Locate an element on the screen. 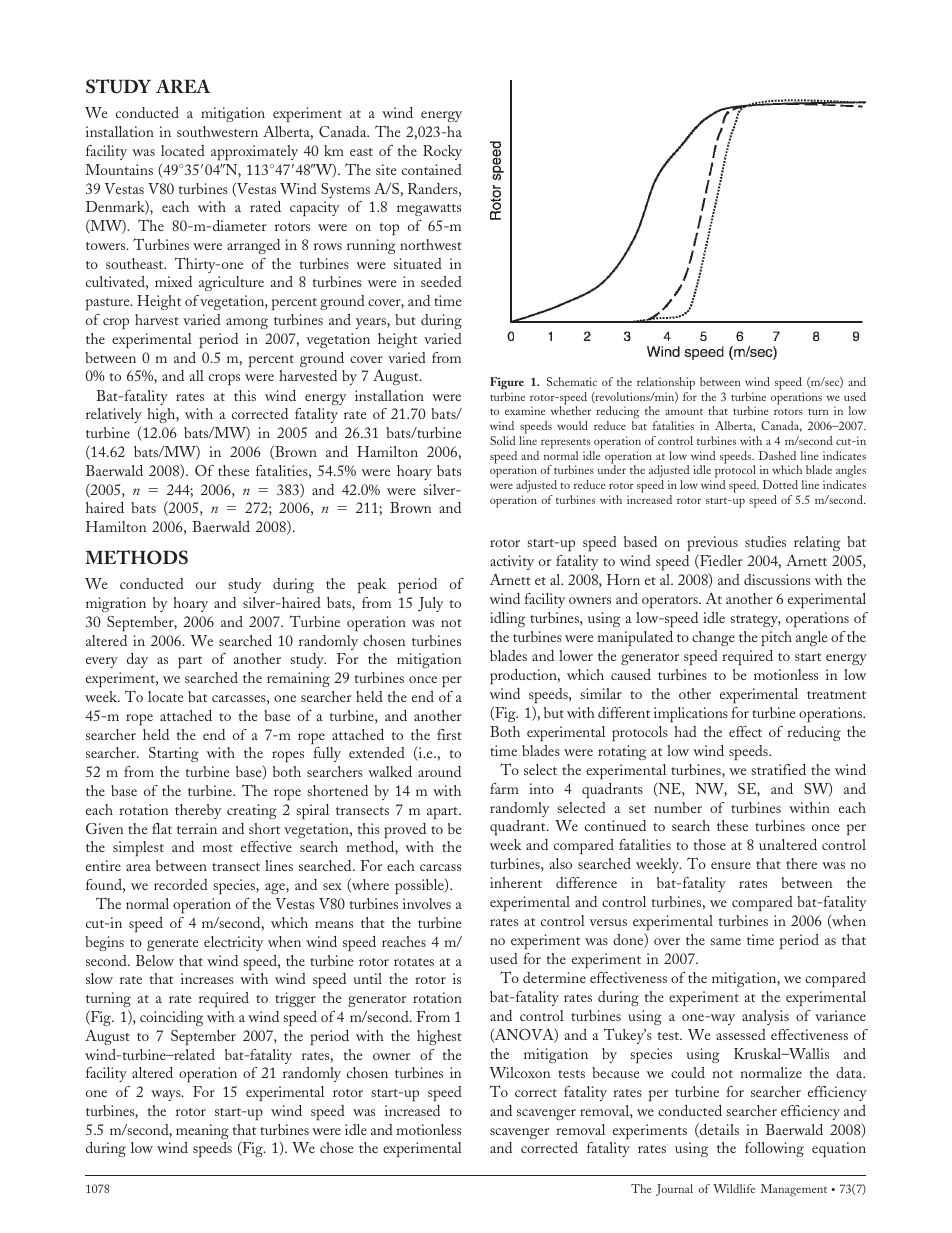  southwestern is located at coordinates (217, 131).
